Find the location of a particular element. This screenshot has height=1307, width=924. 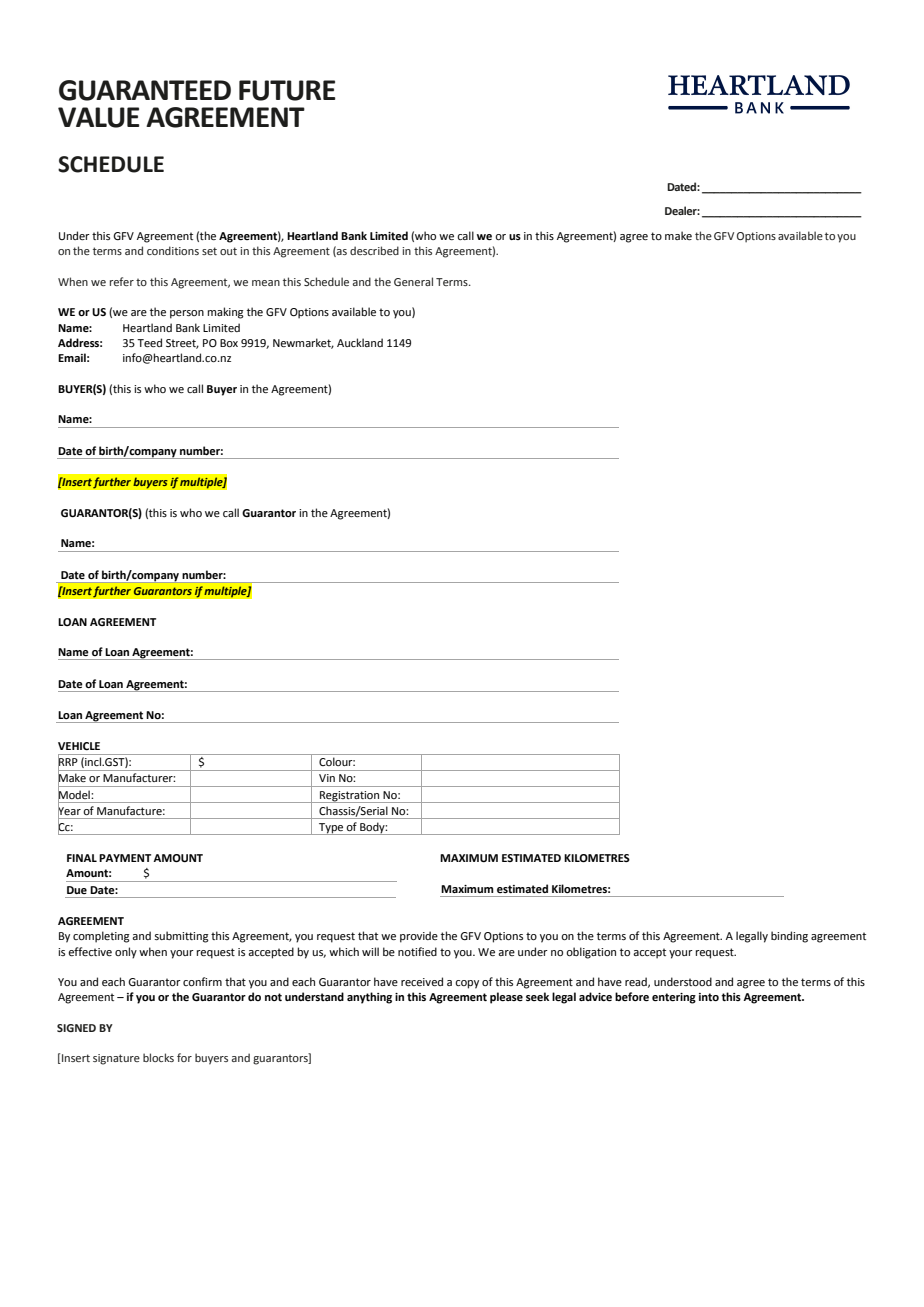

binding is located at coordinates (789, 937).
